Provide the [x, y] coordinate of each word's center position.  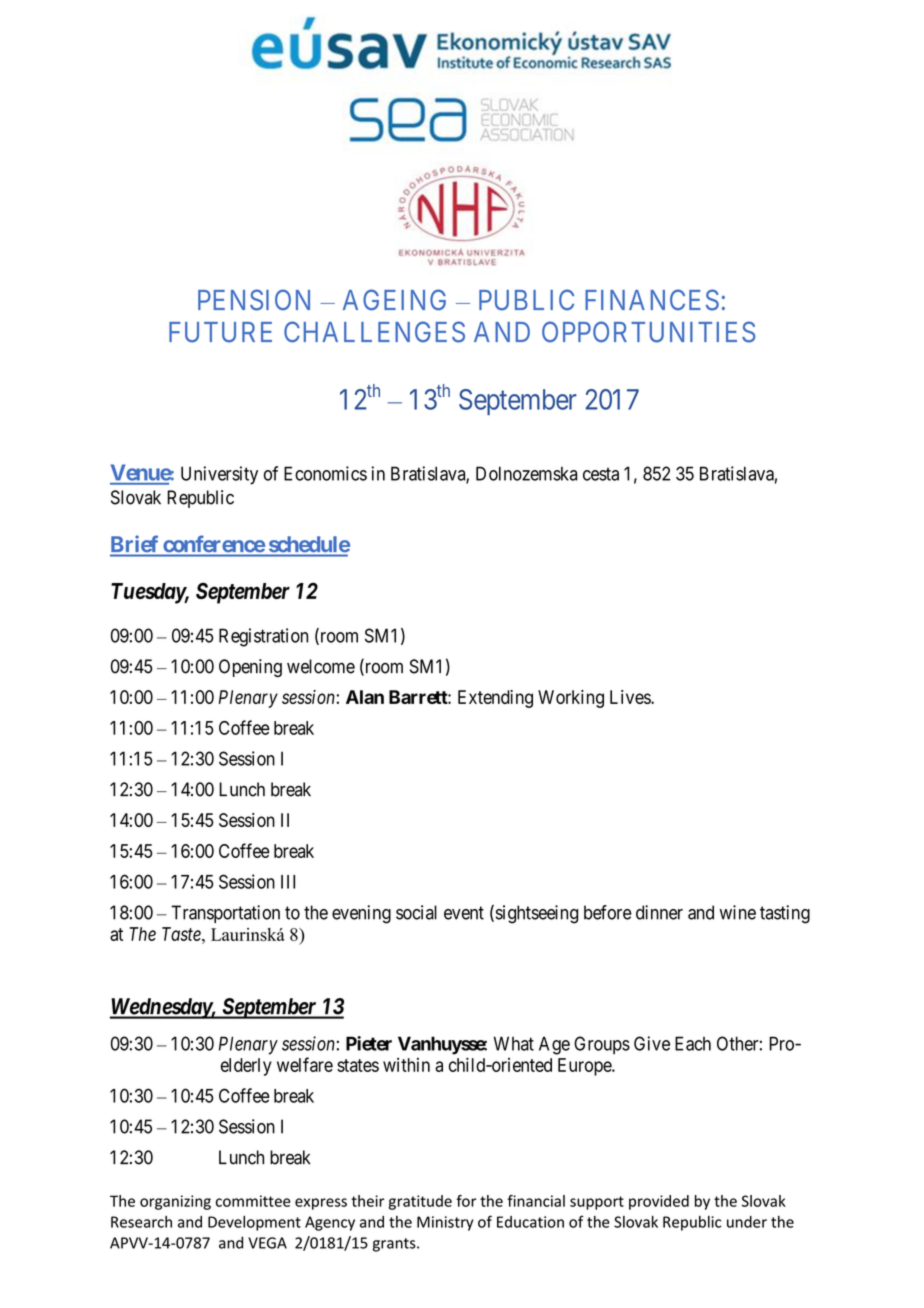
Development [254, 1223]
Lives [631, 697]
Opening [250, 668]
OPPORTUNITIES [649, 332]
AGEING [394, 300]
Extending [495, 699]
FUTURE [220, 332]
